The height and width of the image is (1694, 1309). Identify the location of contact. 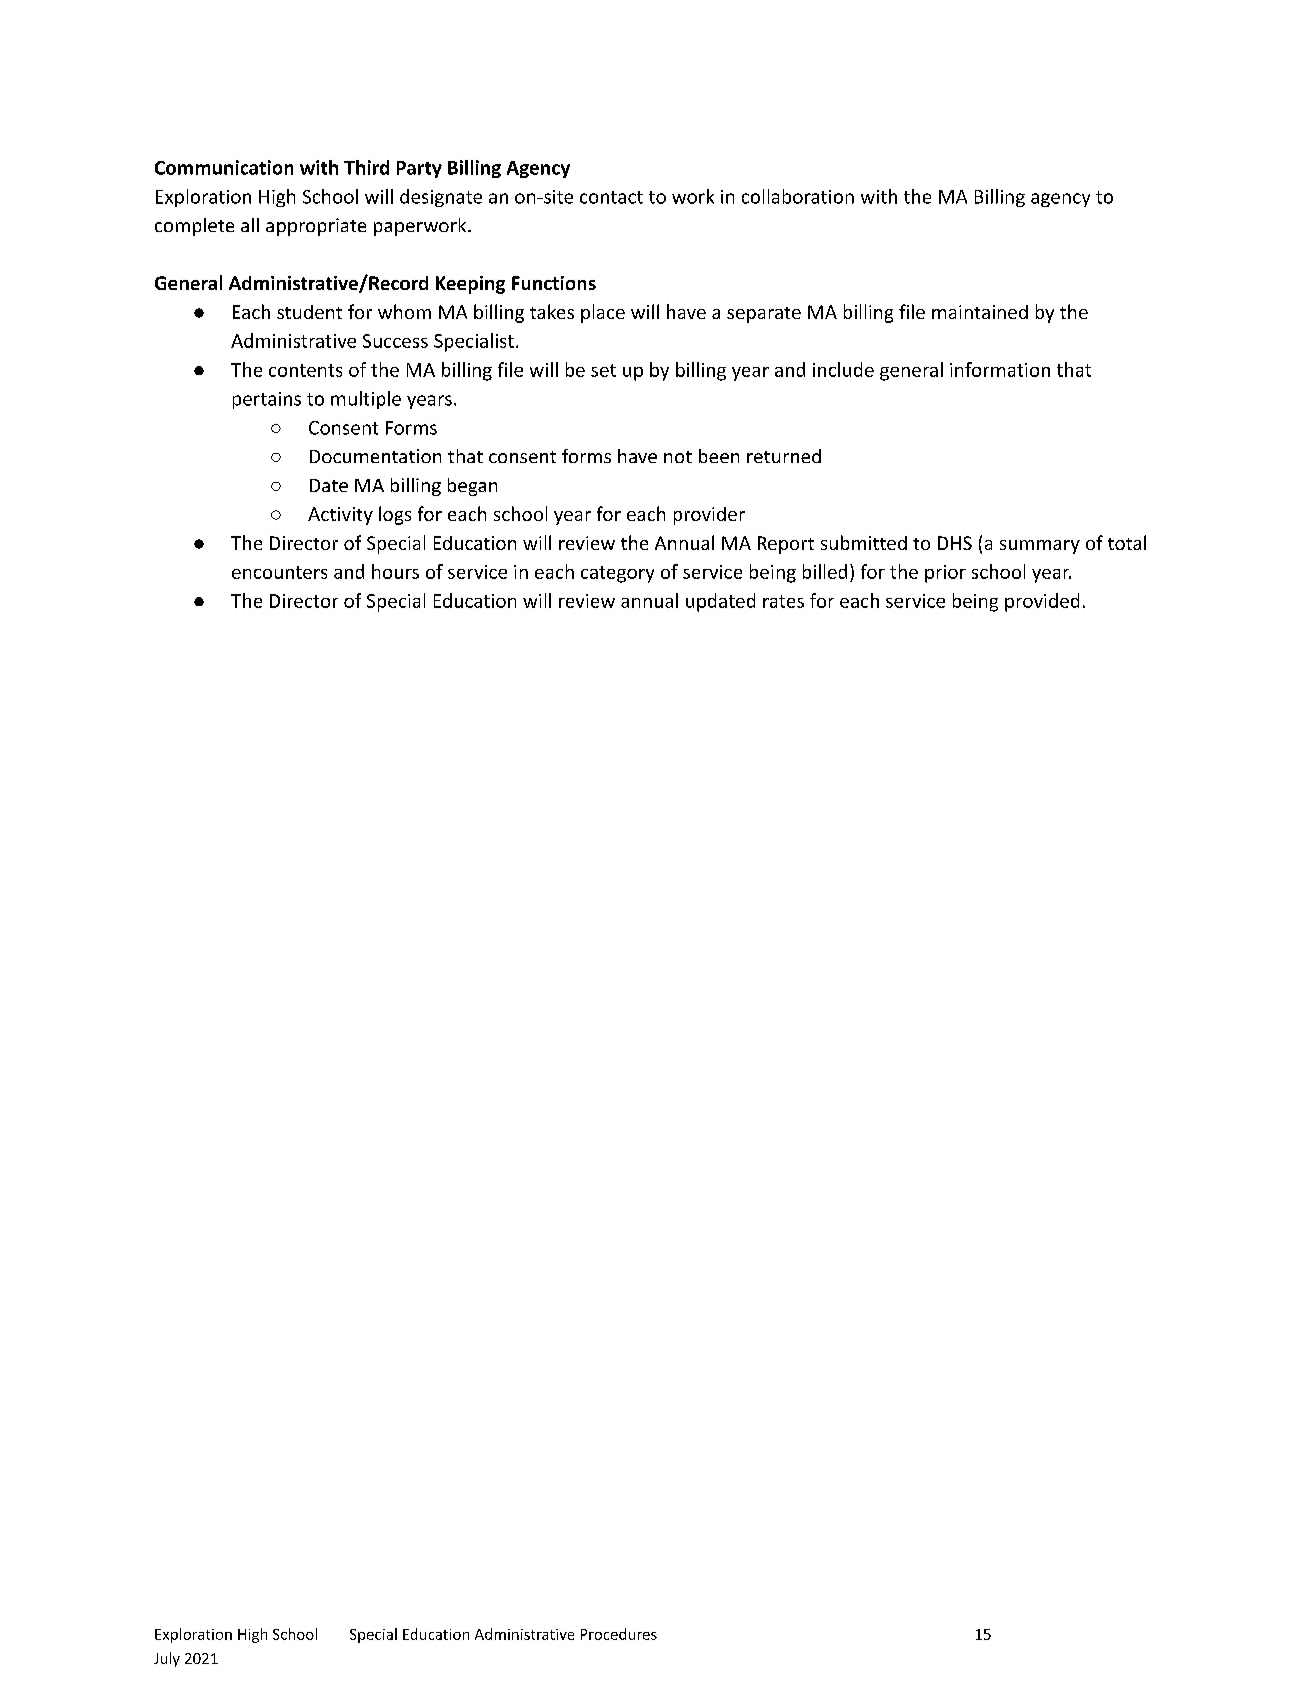
(611, 197).
